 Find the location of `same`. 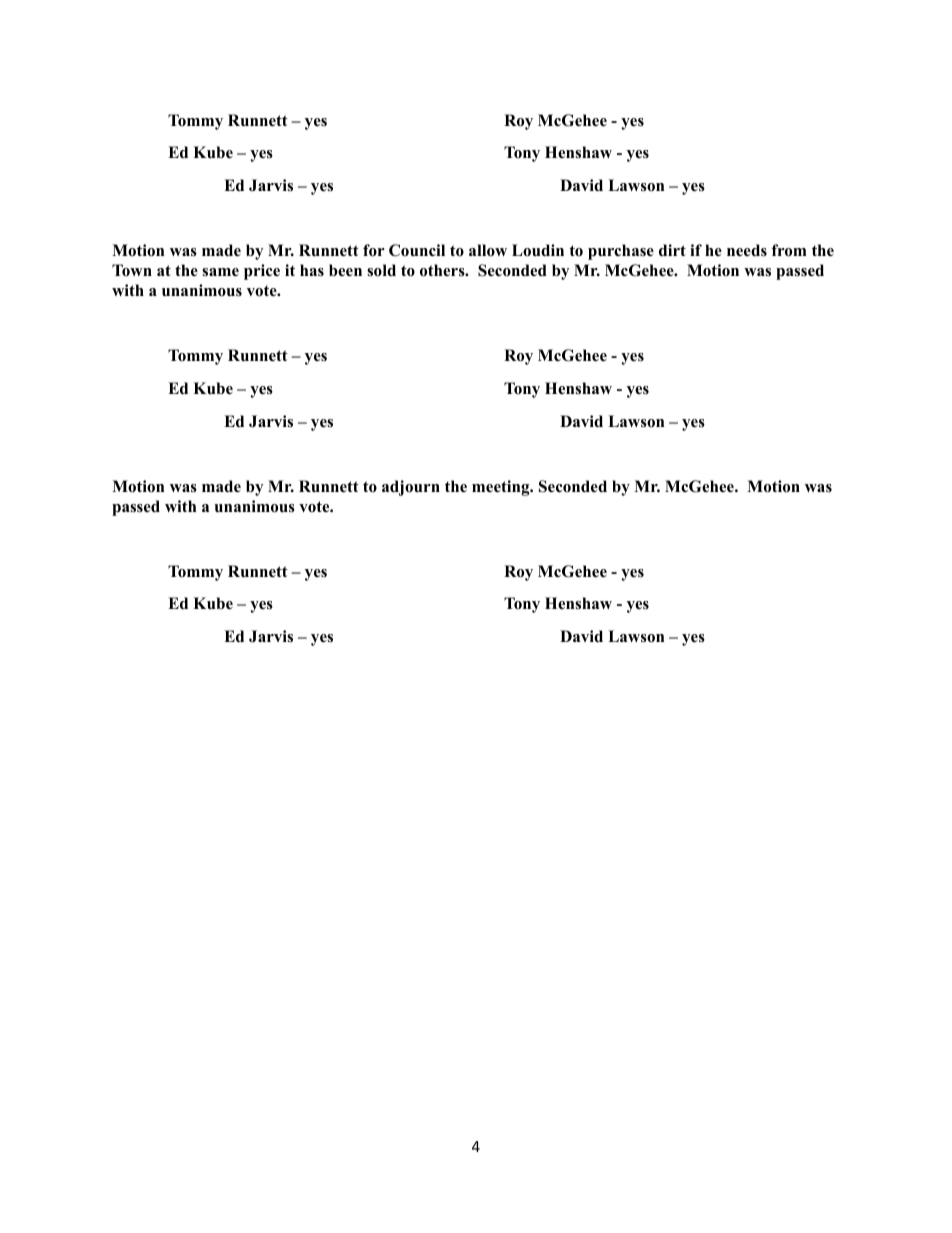

same is located at coordinates (220, 272).
